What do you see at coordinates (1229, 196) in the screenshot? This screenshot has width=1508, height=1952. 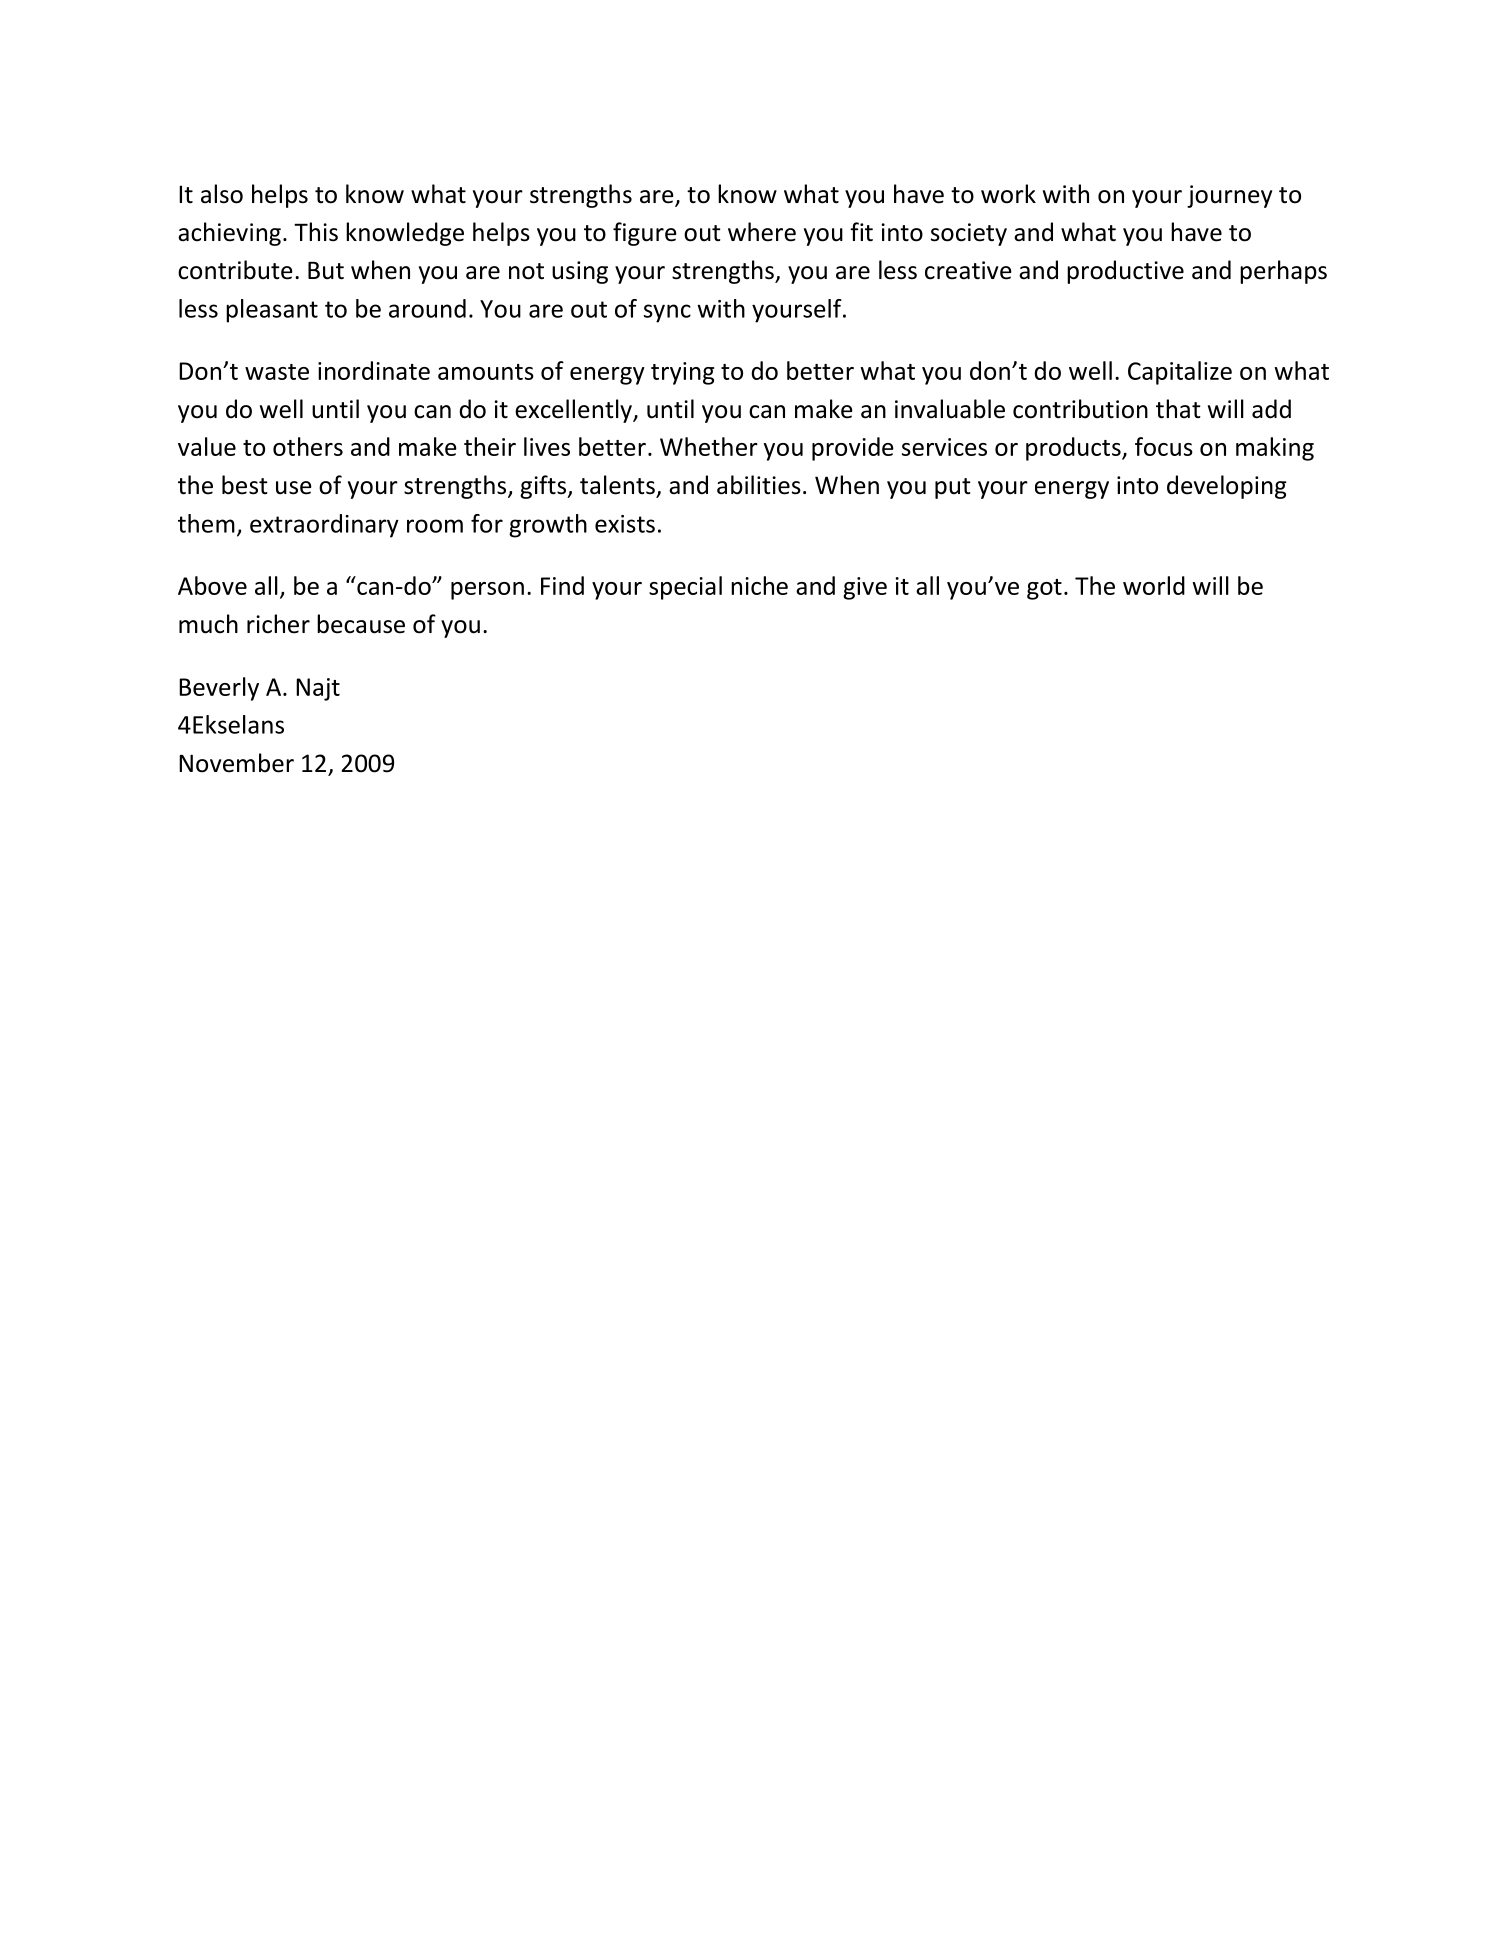 I see `journey` at bounding box center [1229, 196].
